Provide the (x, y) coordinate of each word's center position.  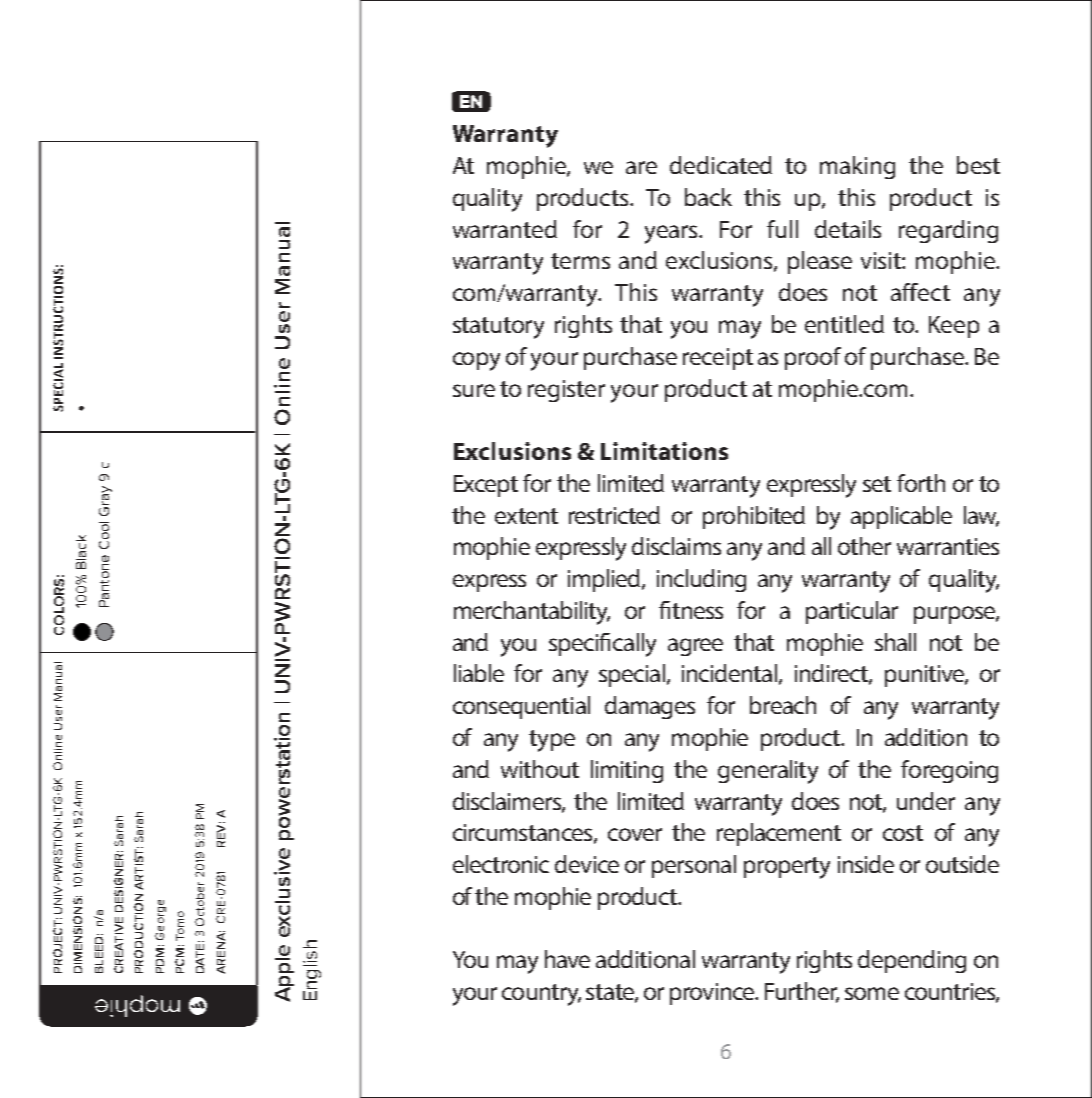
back (708, 197)
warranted (505, 229)
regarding (948, 231)
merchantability (532, 613)
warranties (948, 546)
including (701, 580)
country (541, 995)
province (713, 994)
